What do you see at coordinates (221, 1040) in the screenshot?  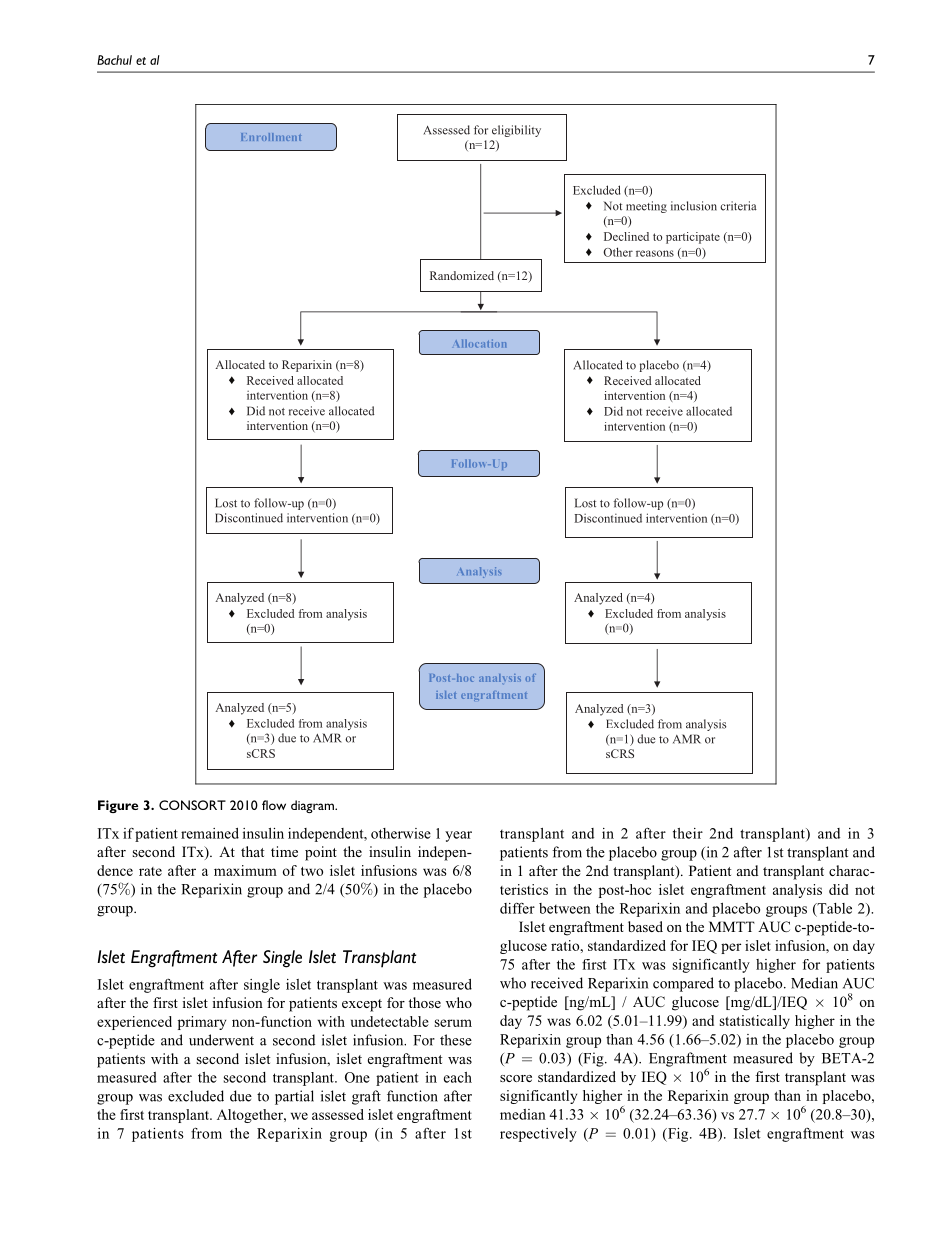 I see `underwent` at bounding box center [221, 1040].
